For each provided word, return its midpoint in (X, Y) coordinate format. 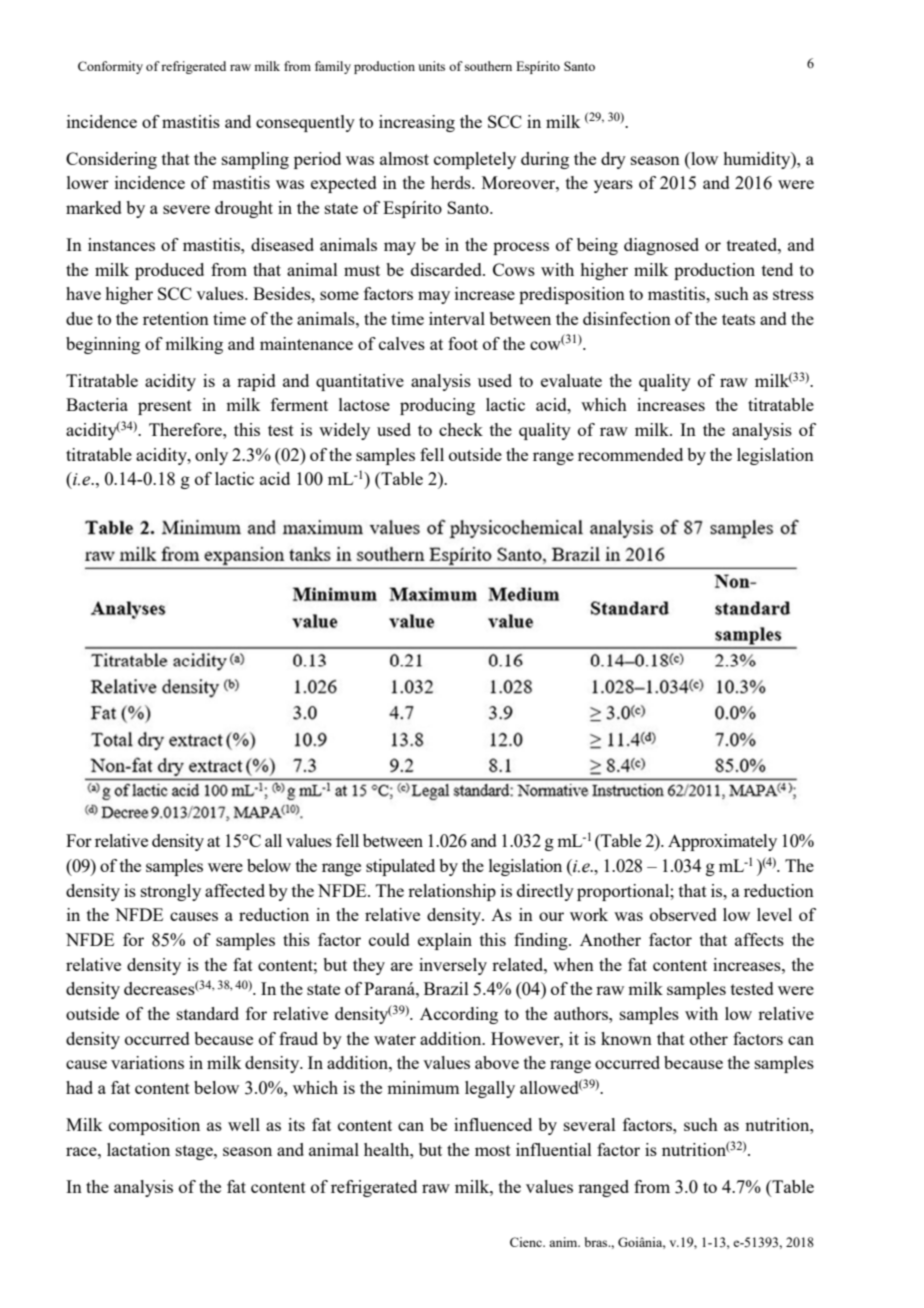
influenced (493, 1124)
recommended (630, 454)
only (211, 456)
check (461, 429)
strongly (171, 892)
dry (613, 160)
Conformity (110, 67)
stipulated (400, 867)
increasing (417, 123)
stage (195, 1152)
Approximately (722, 842)
